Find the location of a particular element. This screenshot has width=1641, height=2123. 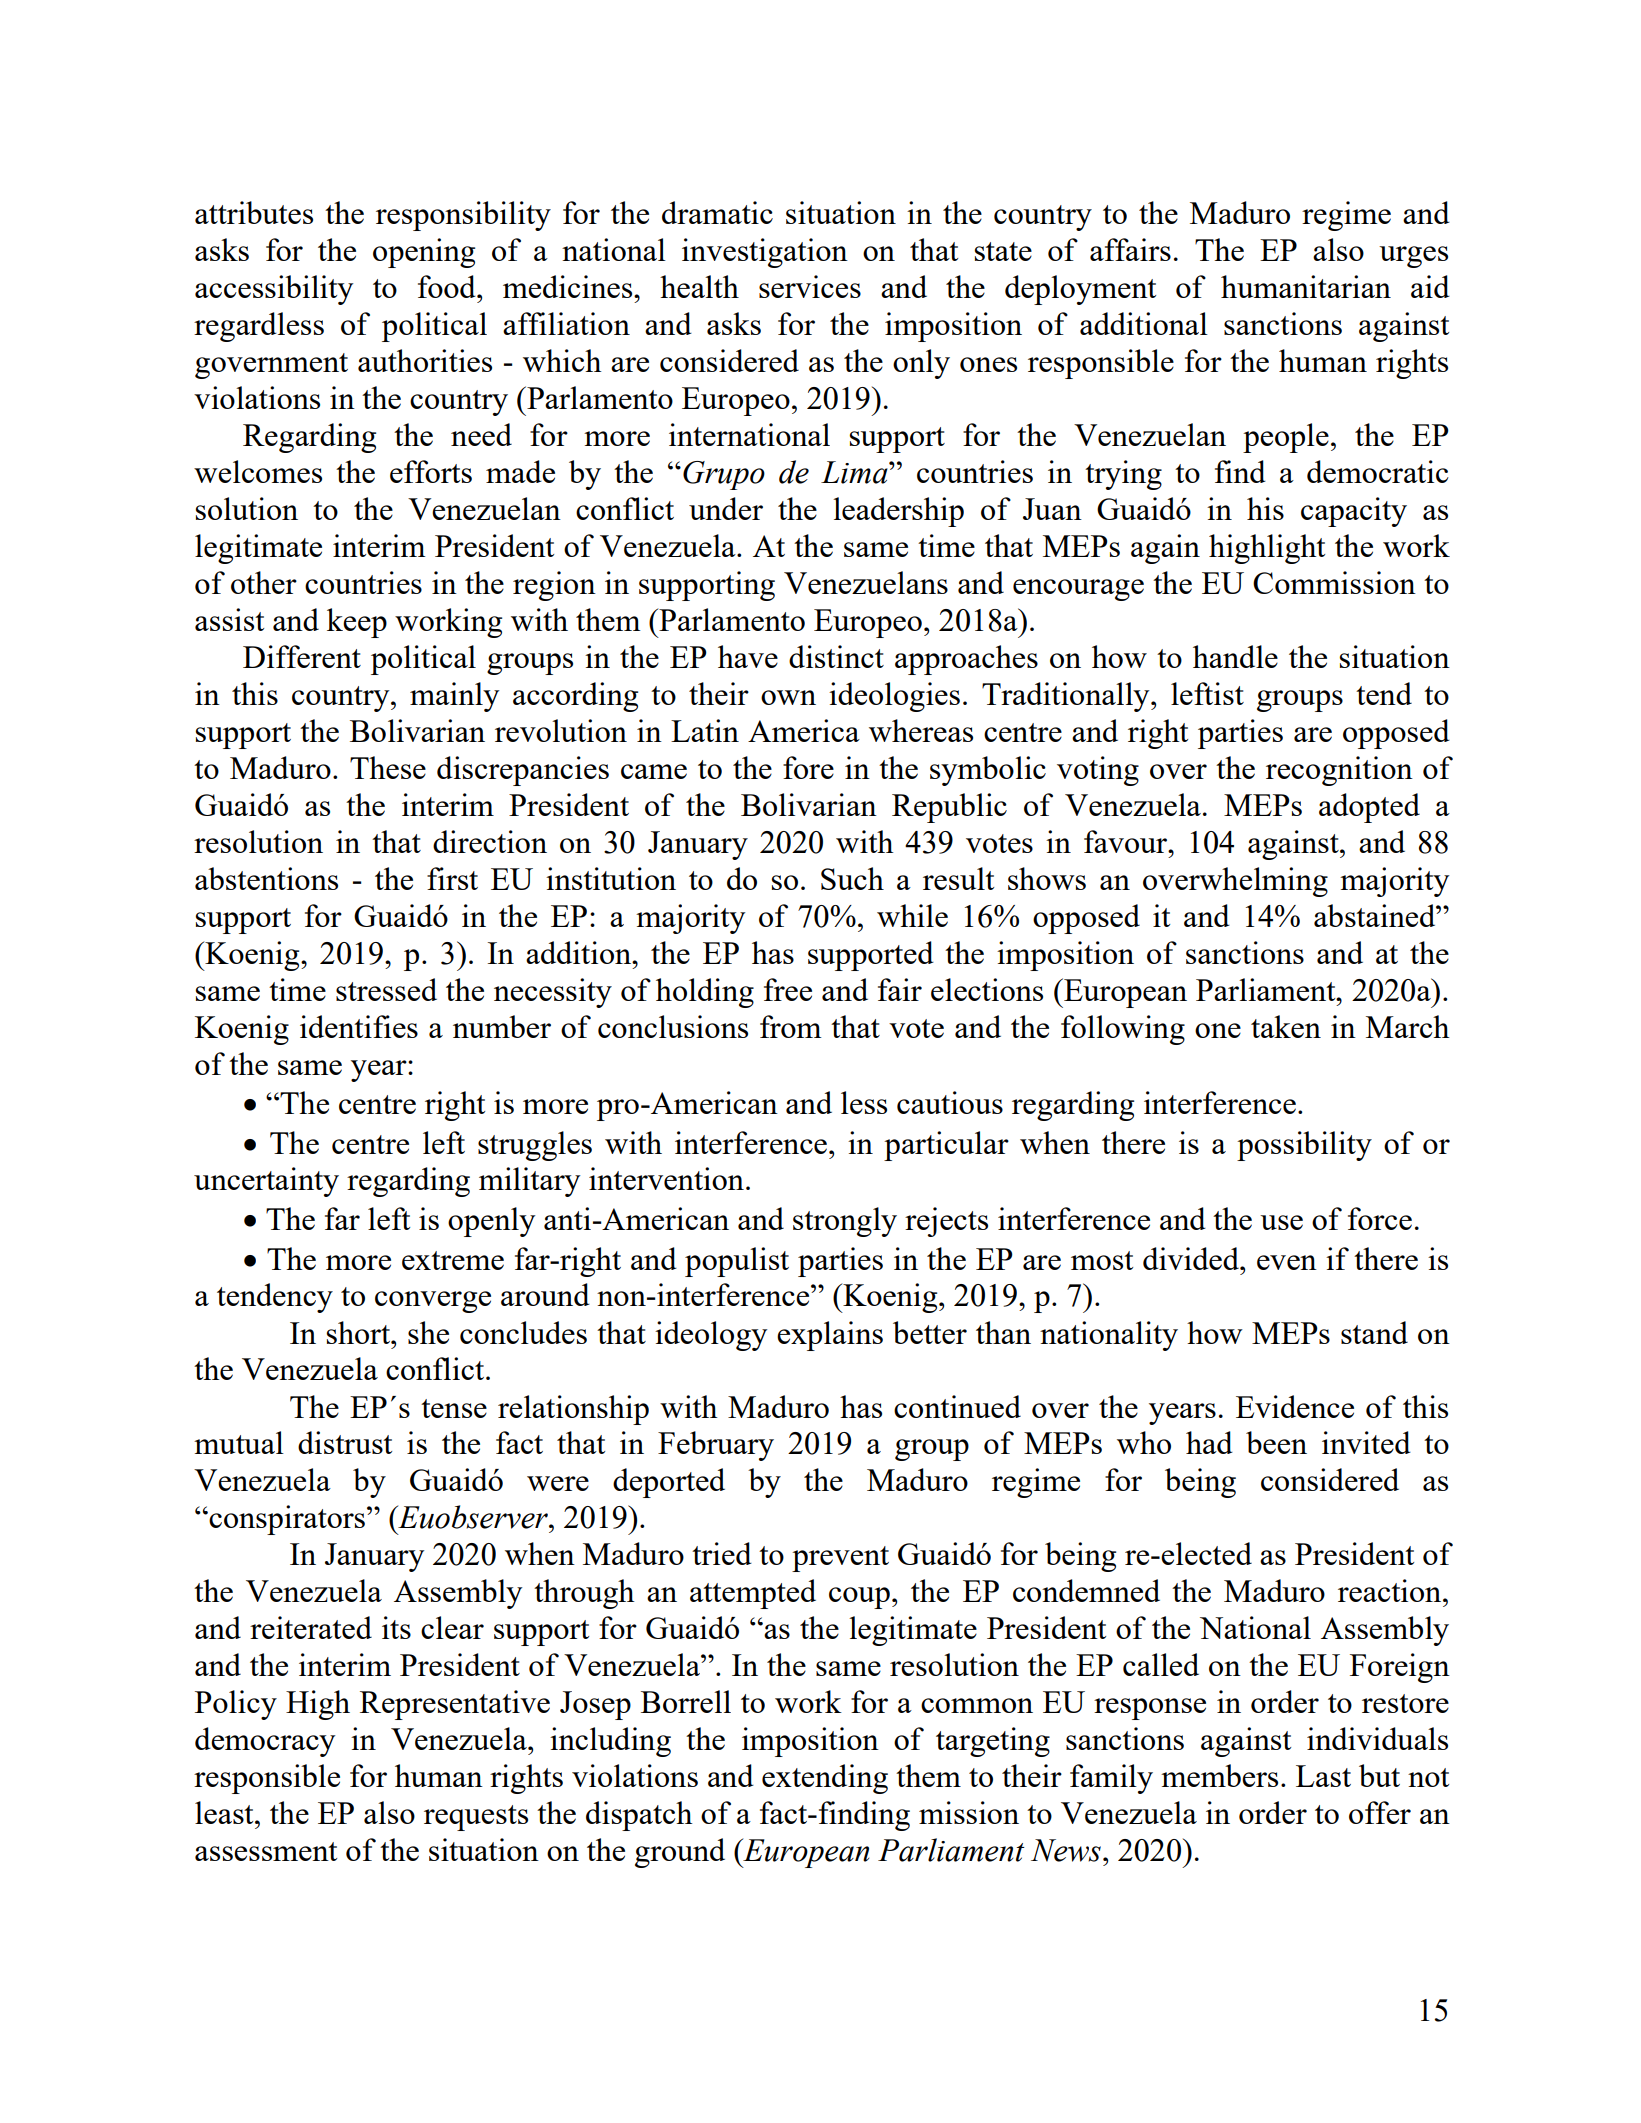

requests is located at coordinates (476, 1818).
